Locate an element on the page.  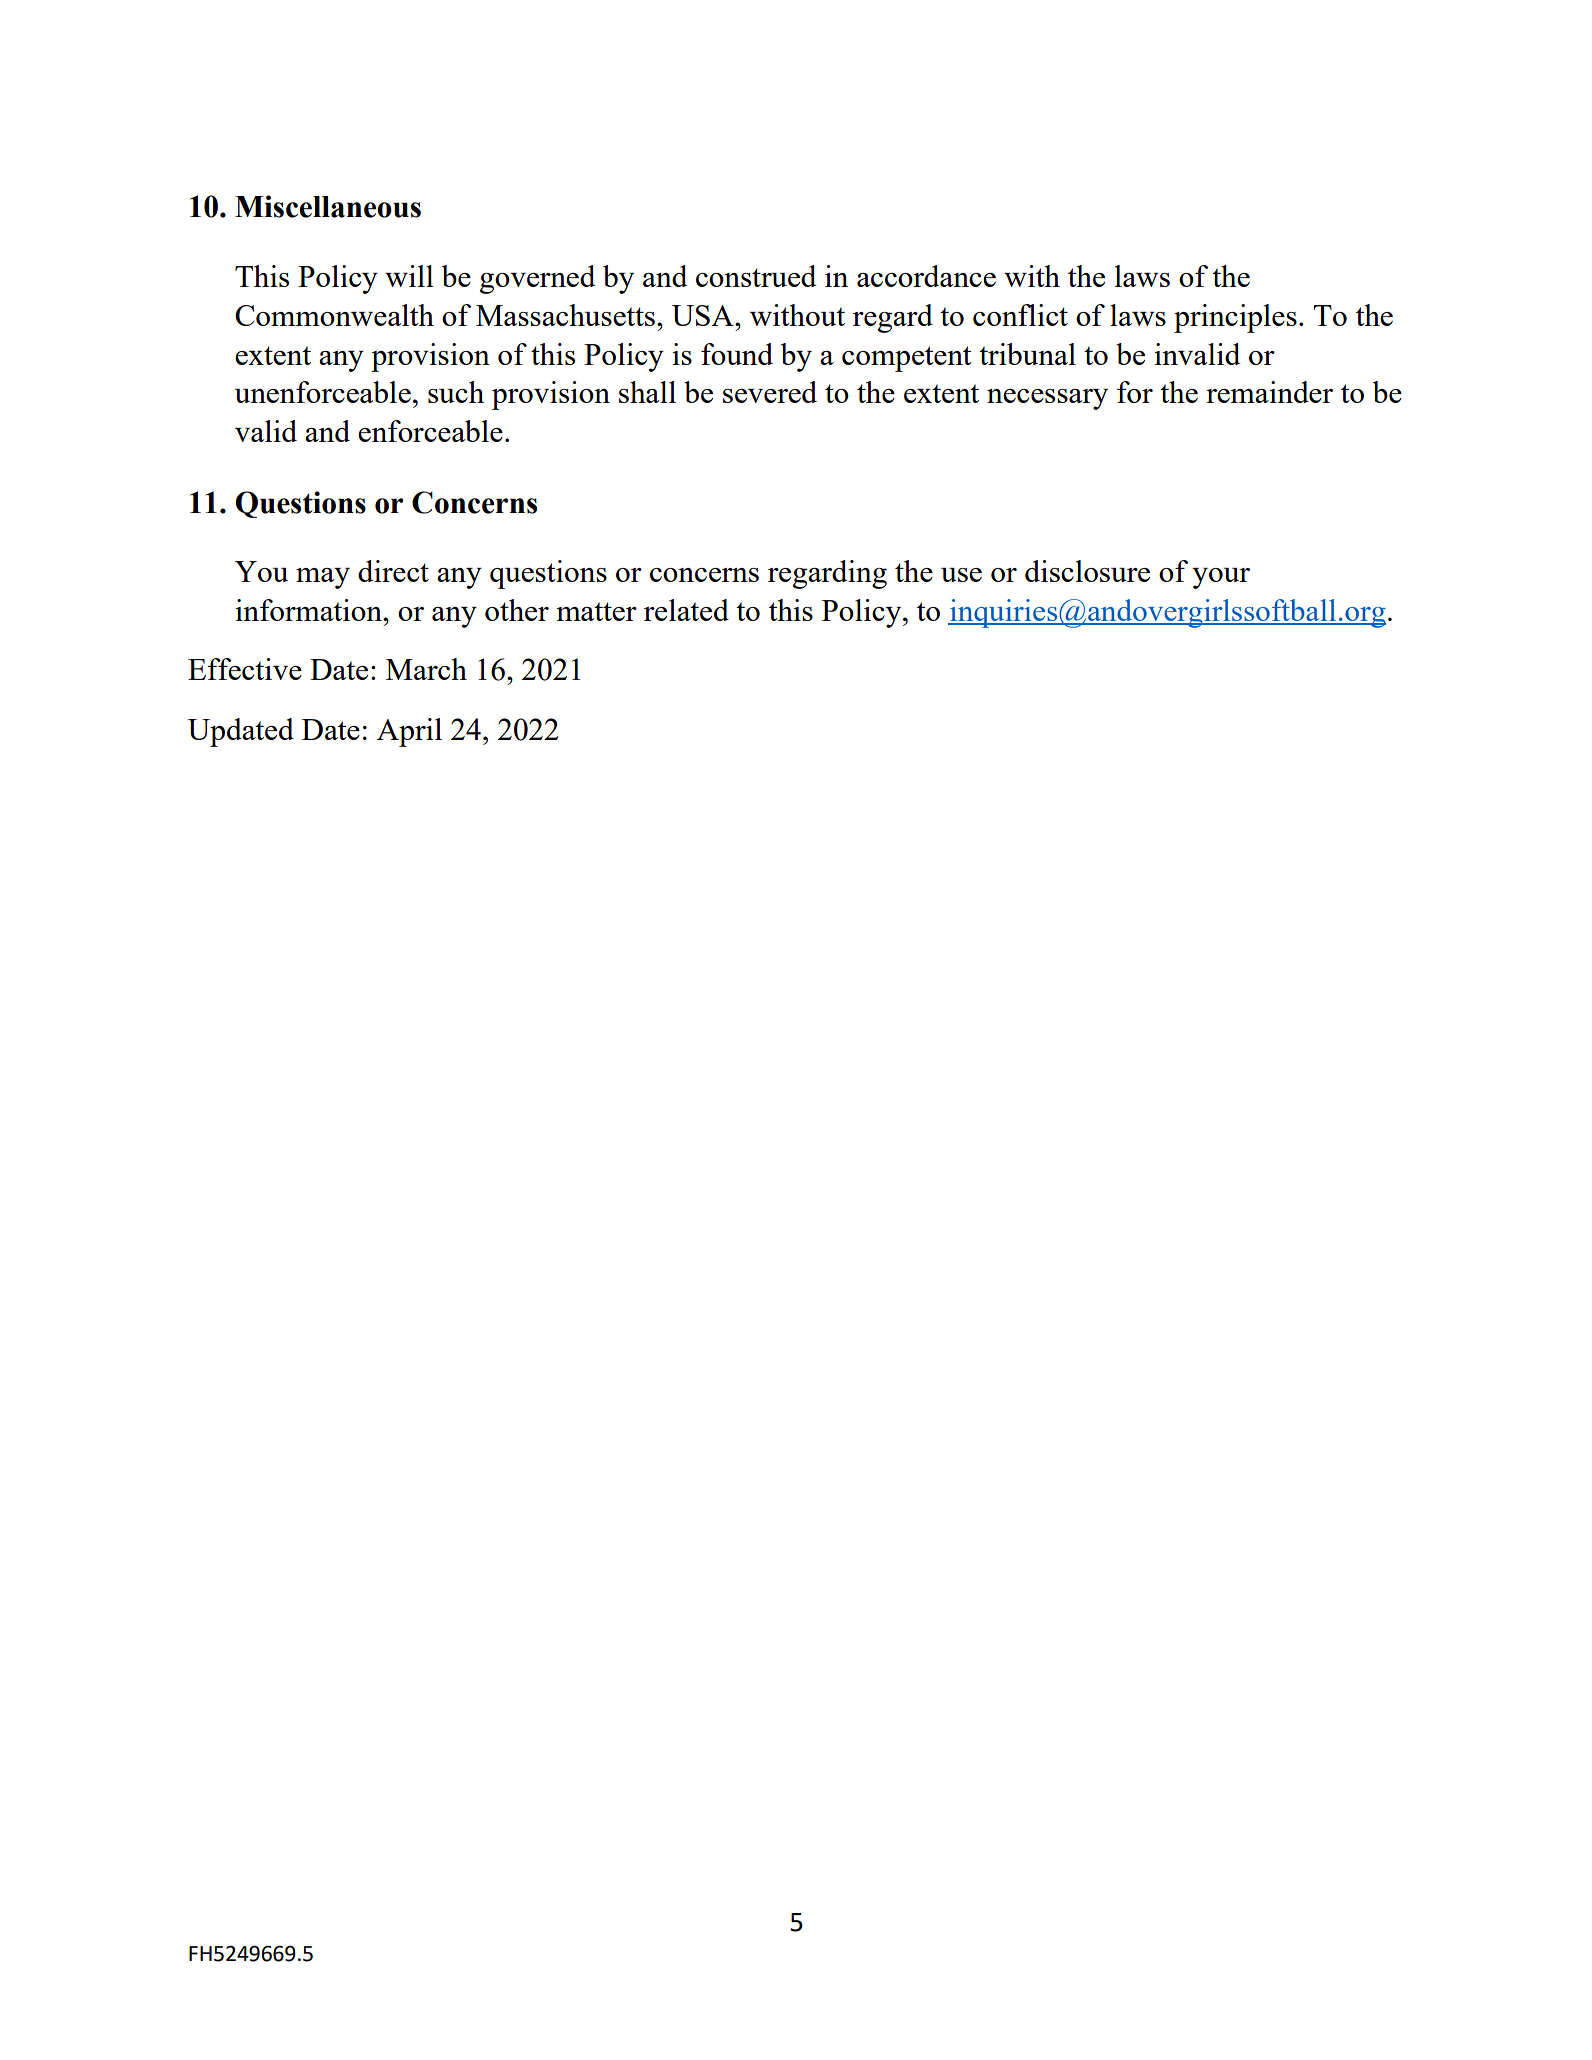
construed is located at coordinates (756, 276).
